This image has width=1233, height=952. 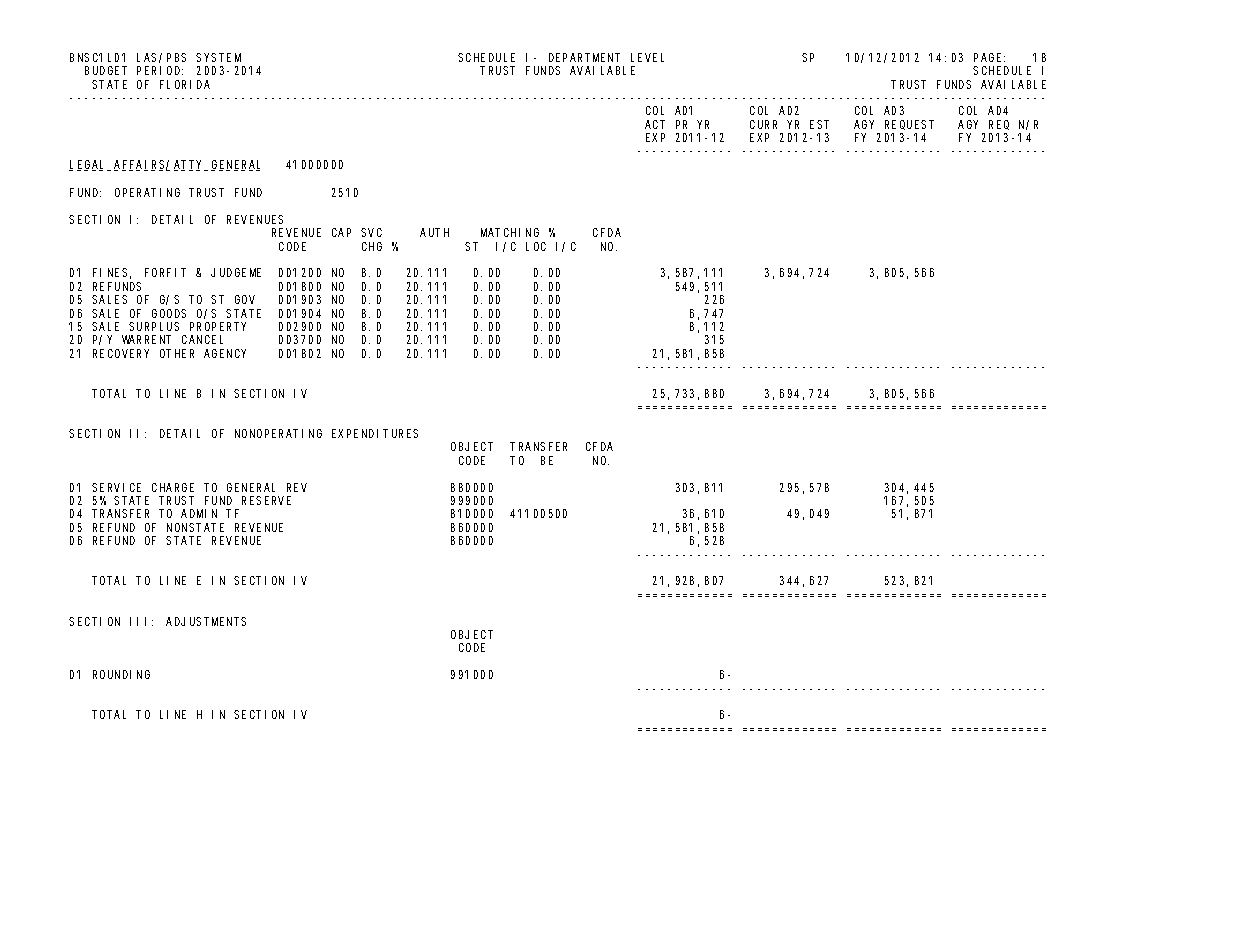 I want to click on FLORIDA, so click(x=185, y=84).
